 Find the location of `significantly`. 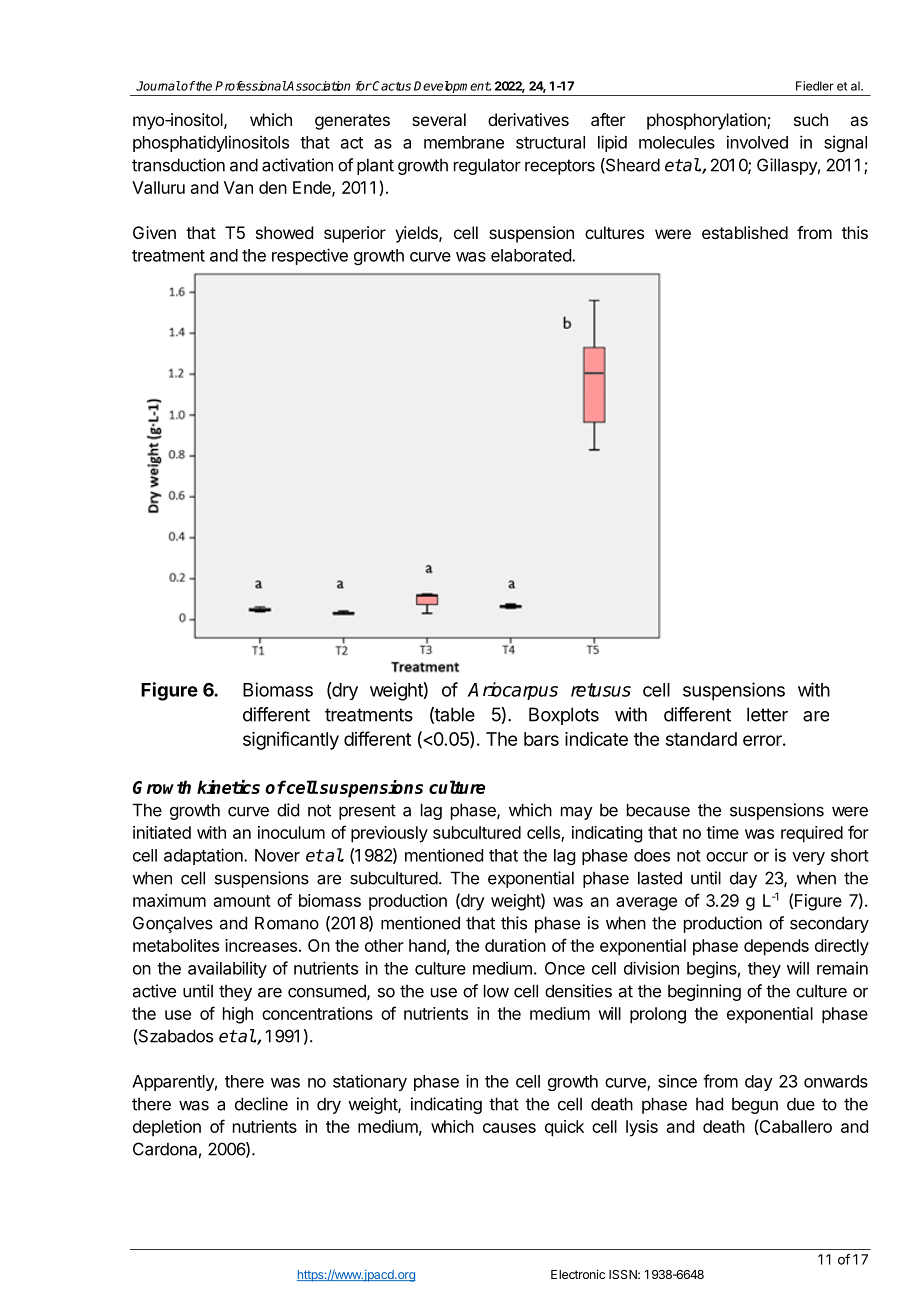

significantly is located at coordinates (291, 740).
